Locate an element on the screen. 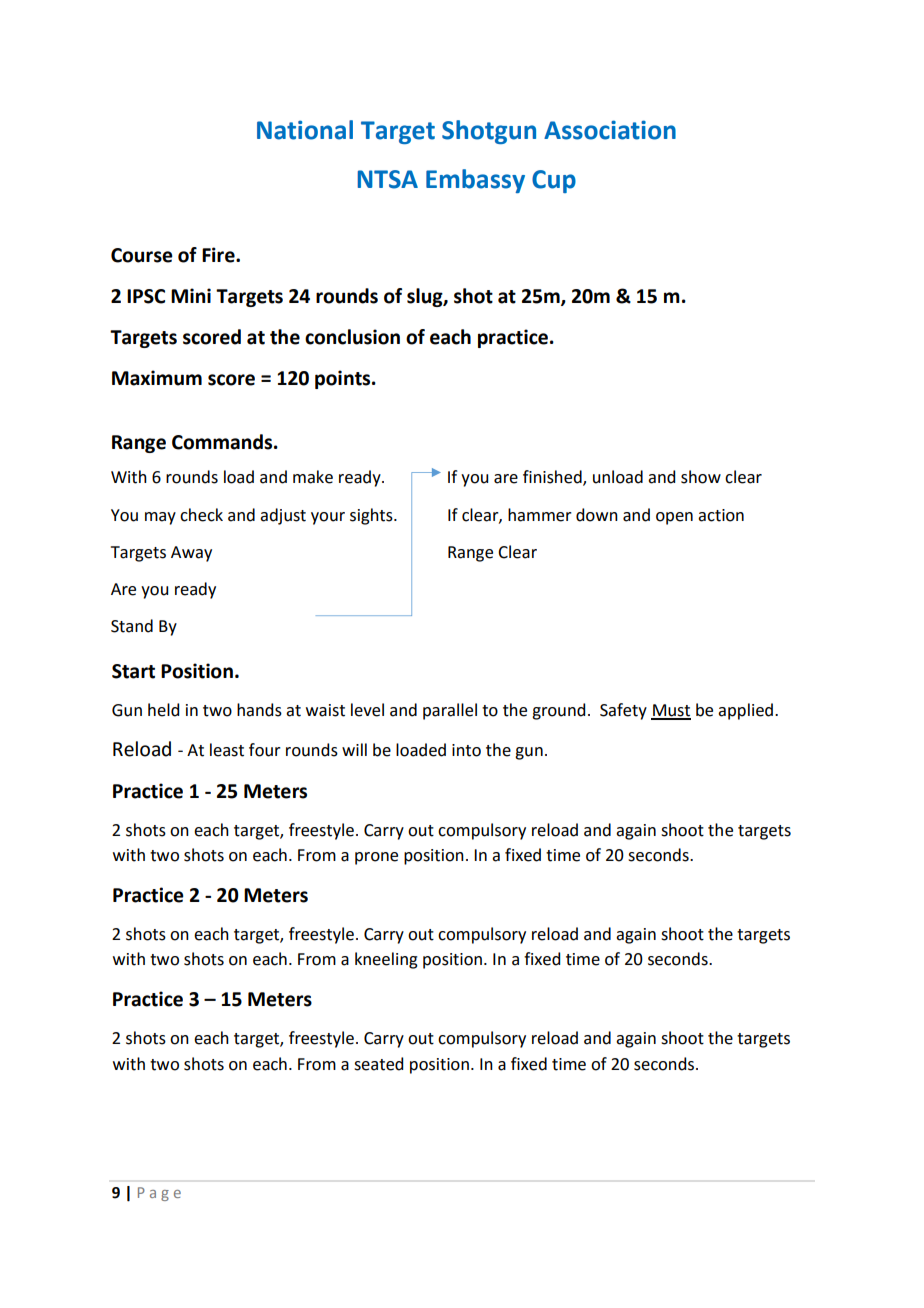 Image resolution: width=924 pixels, height=1308 pixels. Association is located at coordinates (610, 130).
